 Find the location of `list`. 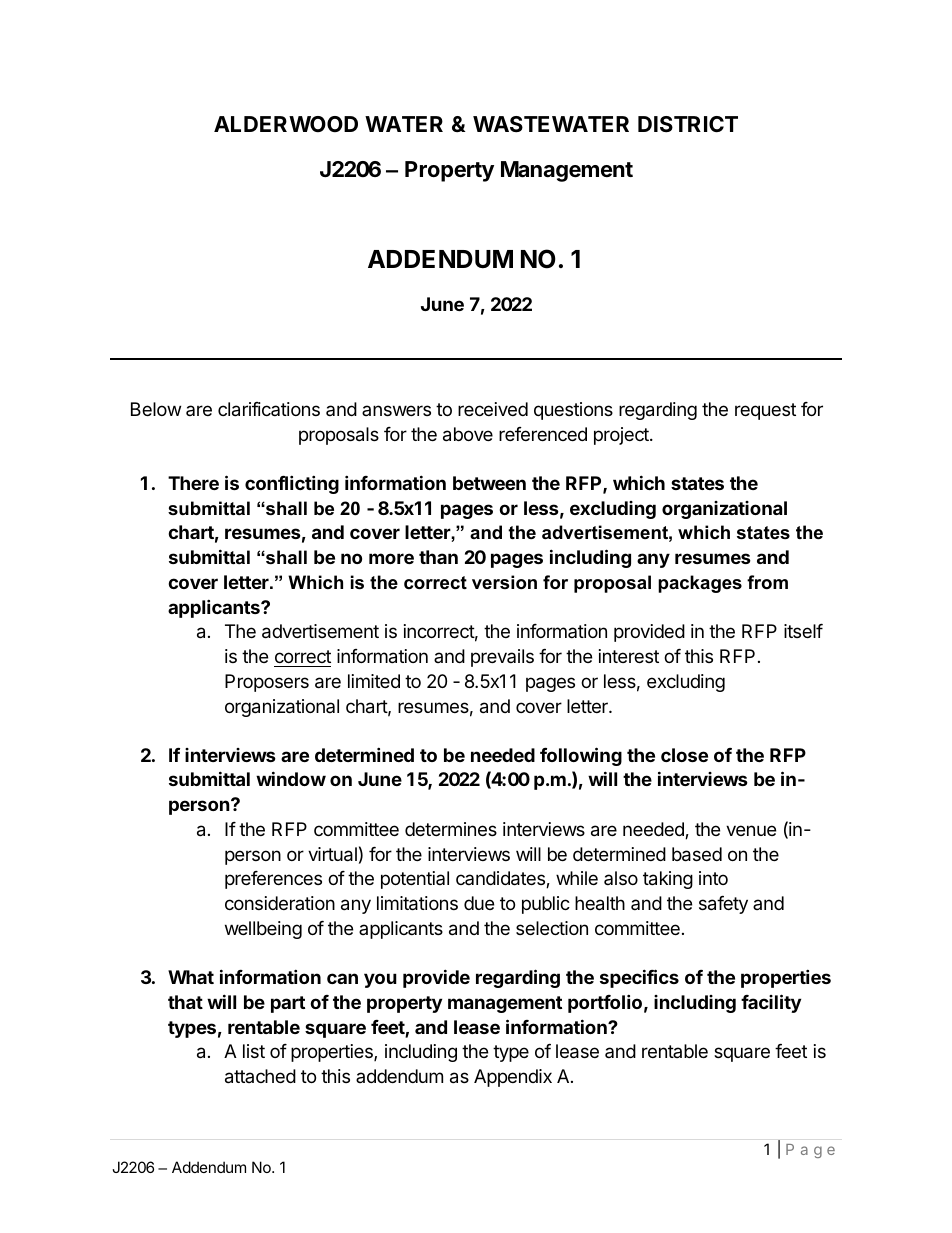

list is located at coordinates (254, 1051).
